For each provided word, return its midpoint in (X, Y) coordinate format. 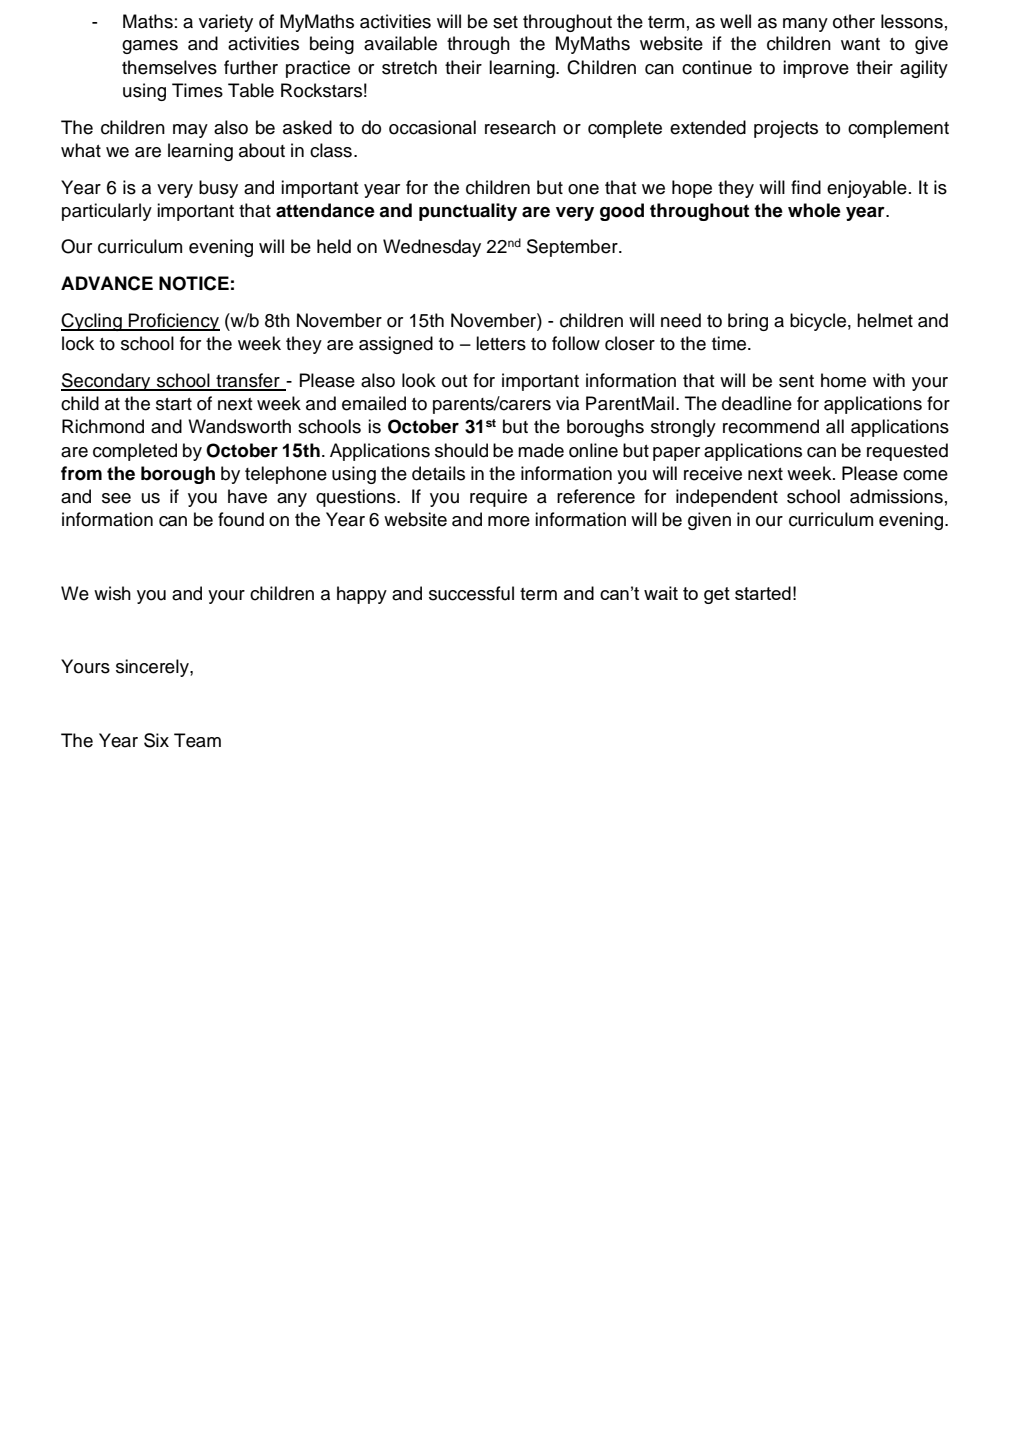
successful (471, 593)
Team (197, 740)
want (860, 44)
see (116, 498)
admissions (896, 496)
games (150, 47)
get (717, 595)
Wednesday (432, 248)
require (498, 498)
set (505, 22)
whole (814, 210)
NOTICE (194, 283)
